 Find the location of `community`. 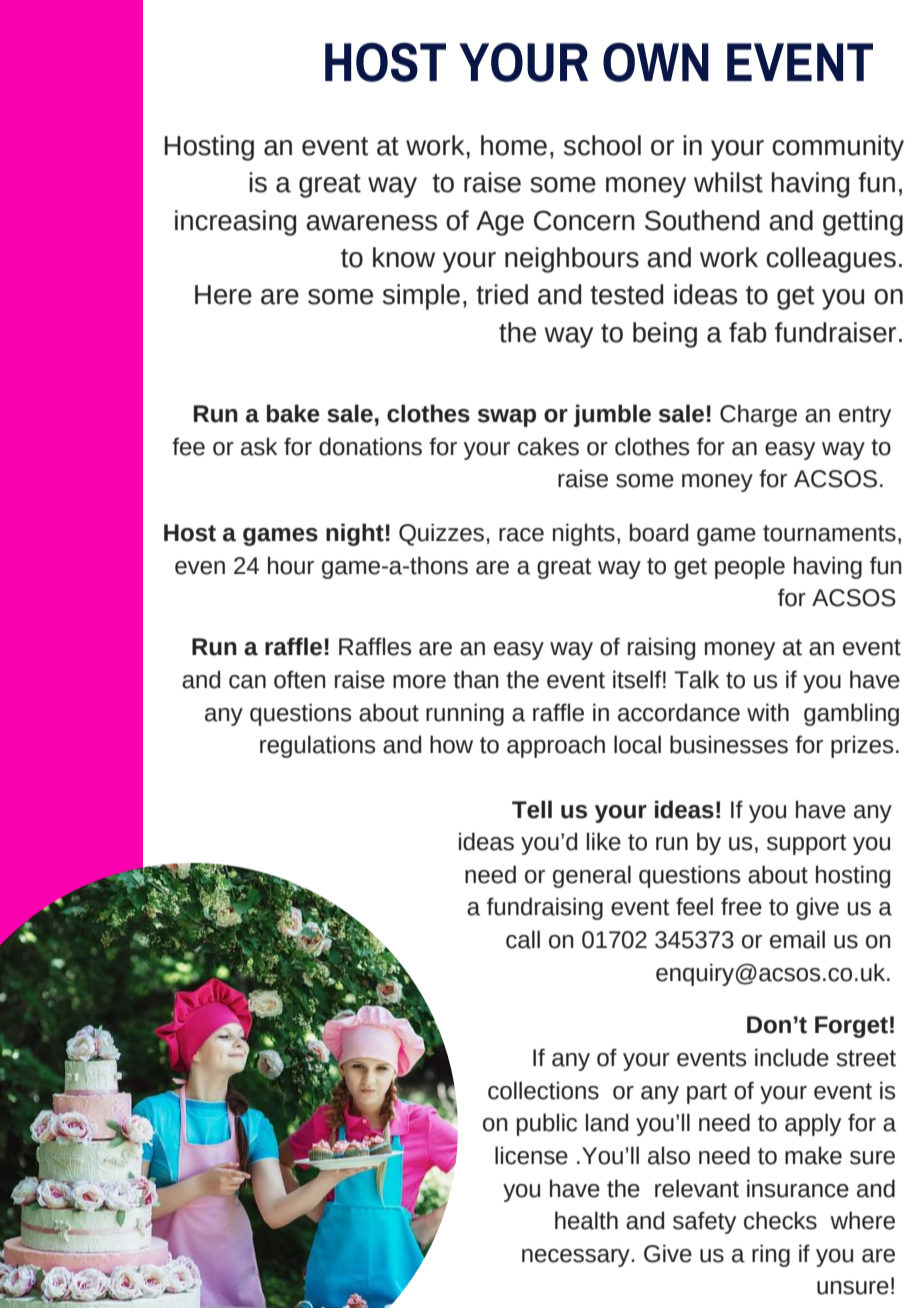

community is located at coordinates (838, 148).
